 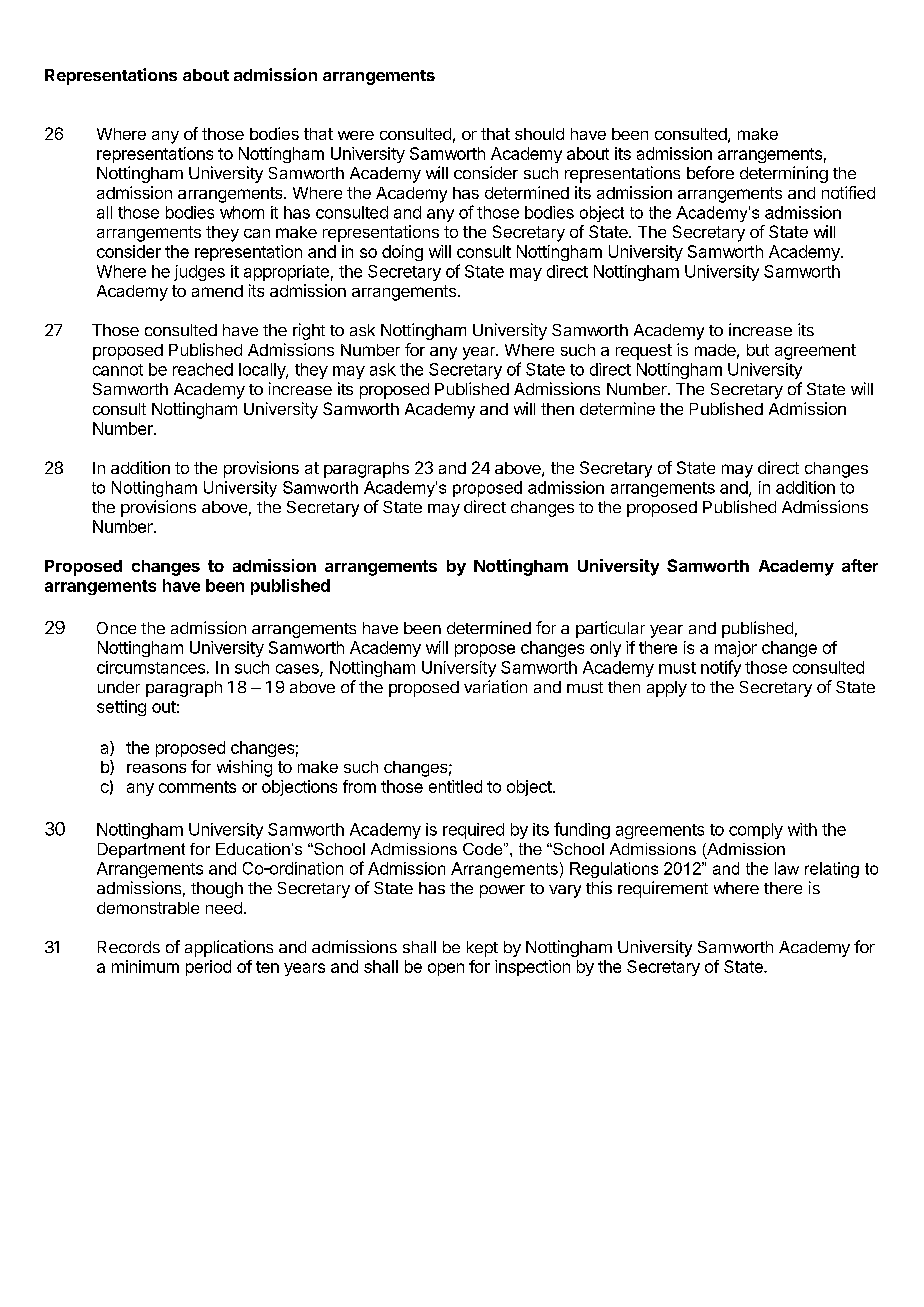 I want to click on should, so click(x=539, y=134).
